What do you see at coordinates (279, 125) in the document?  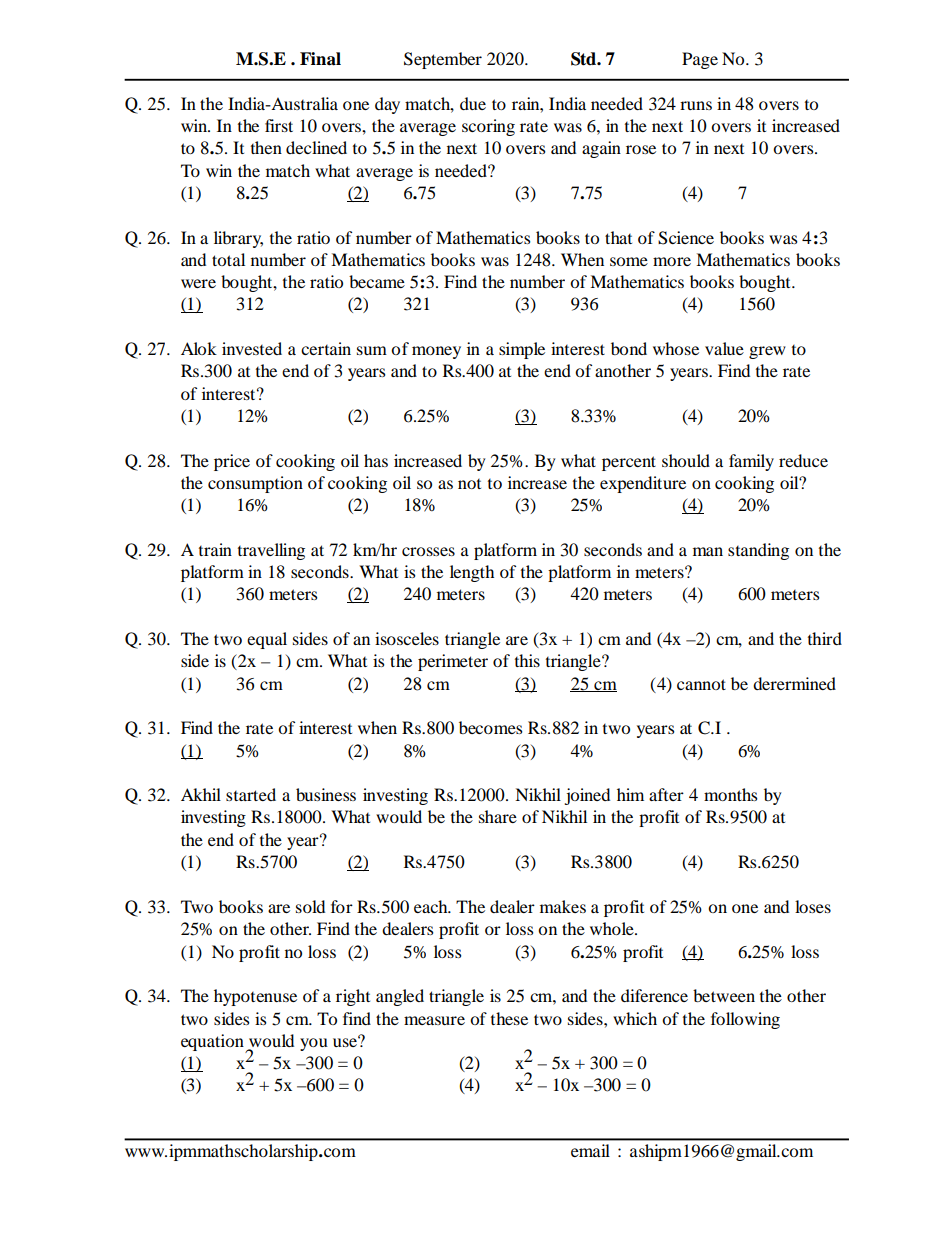 I see `first` at bounding box center [279, 125].
